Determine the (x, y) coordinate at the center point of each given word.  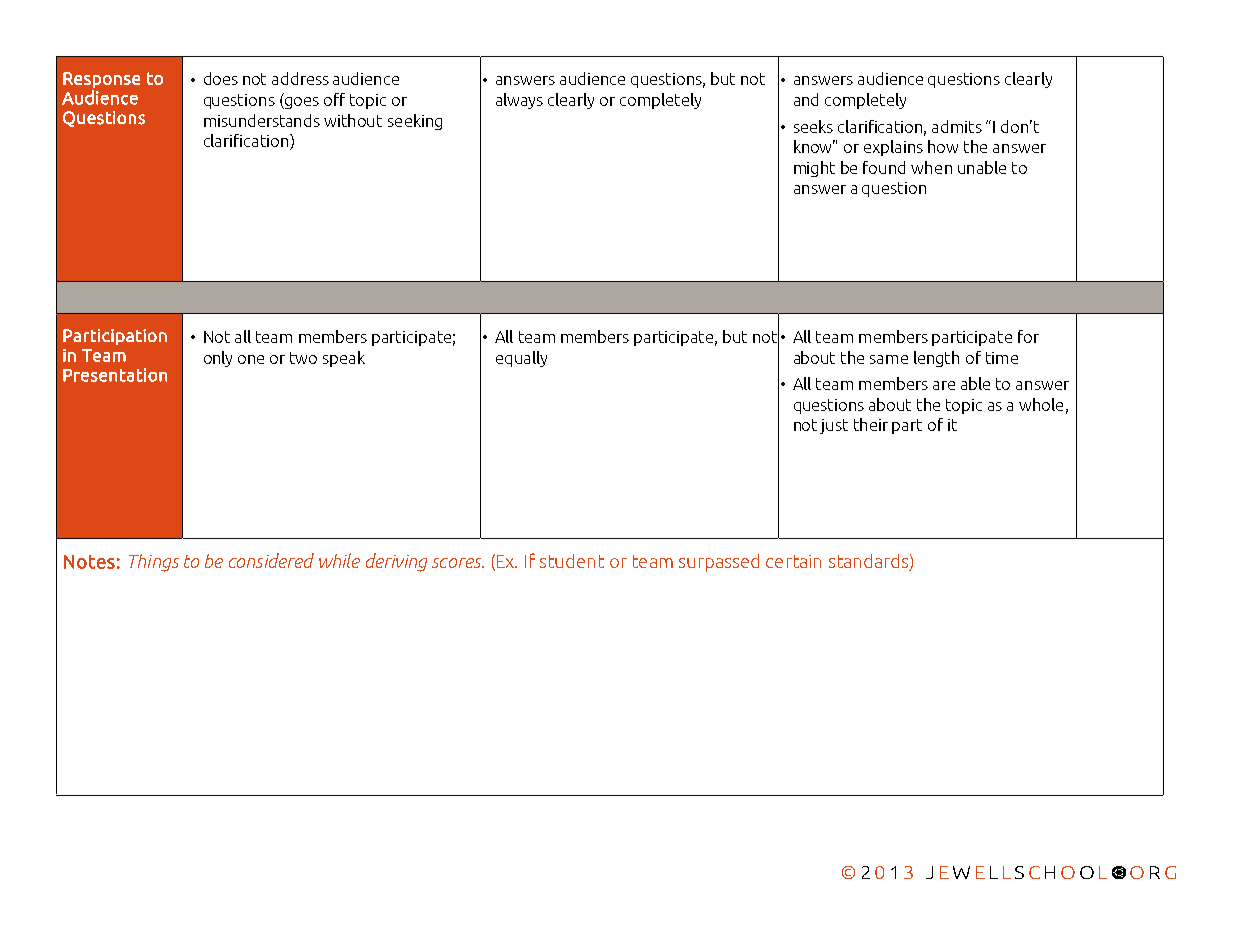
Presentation (115, 375)
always (519, 101)
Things (154, 563)
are (944, 385)
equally (521, 359)
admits (957, 126)
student (572, 561)
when (931, 167)
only (218, 359)
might (814, 169)
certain (793, 561)
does (221, 78)
